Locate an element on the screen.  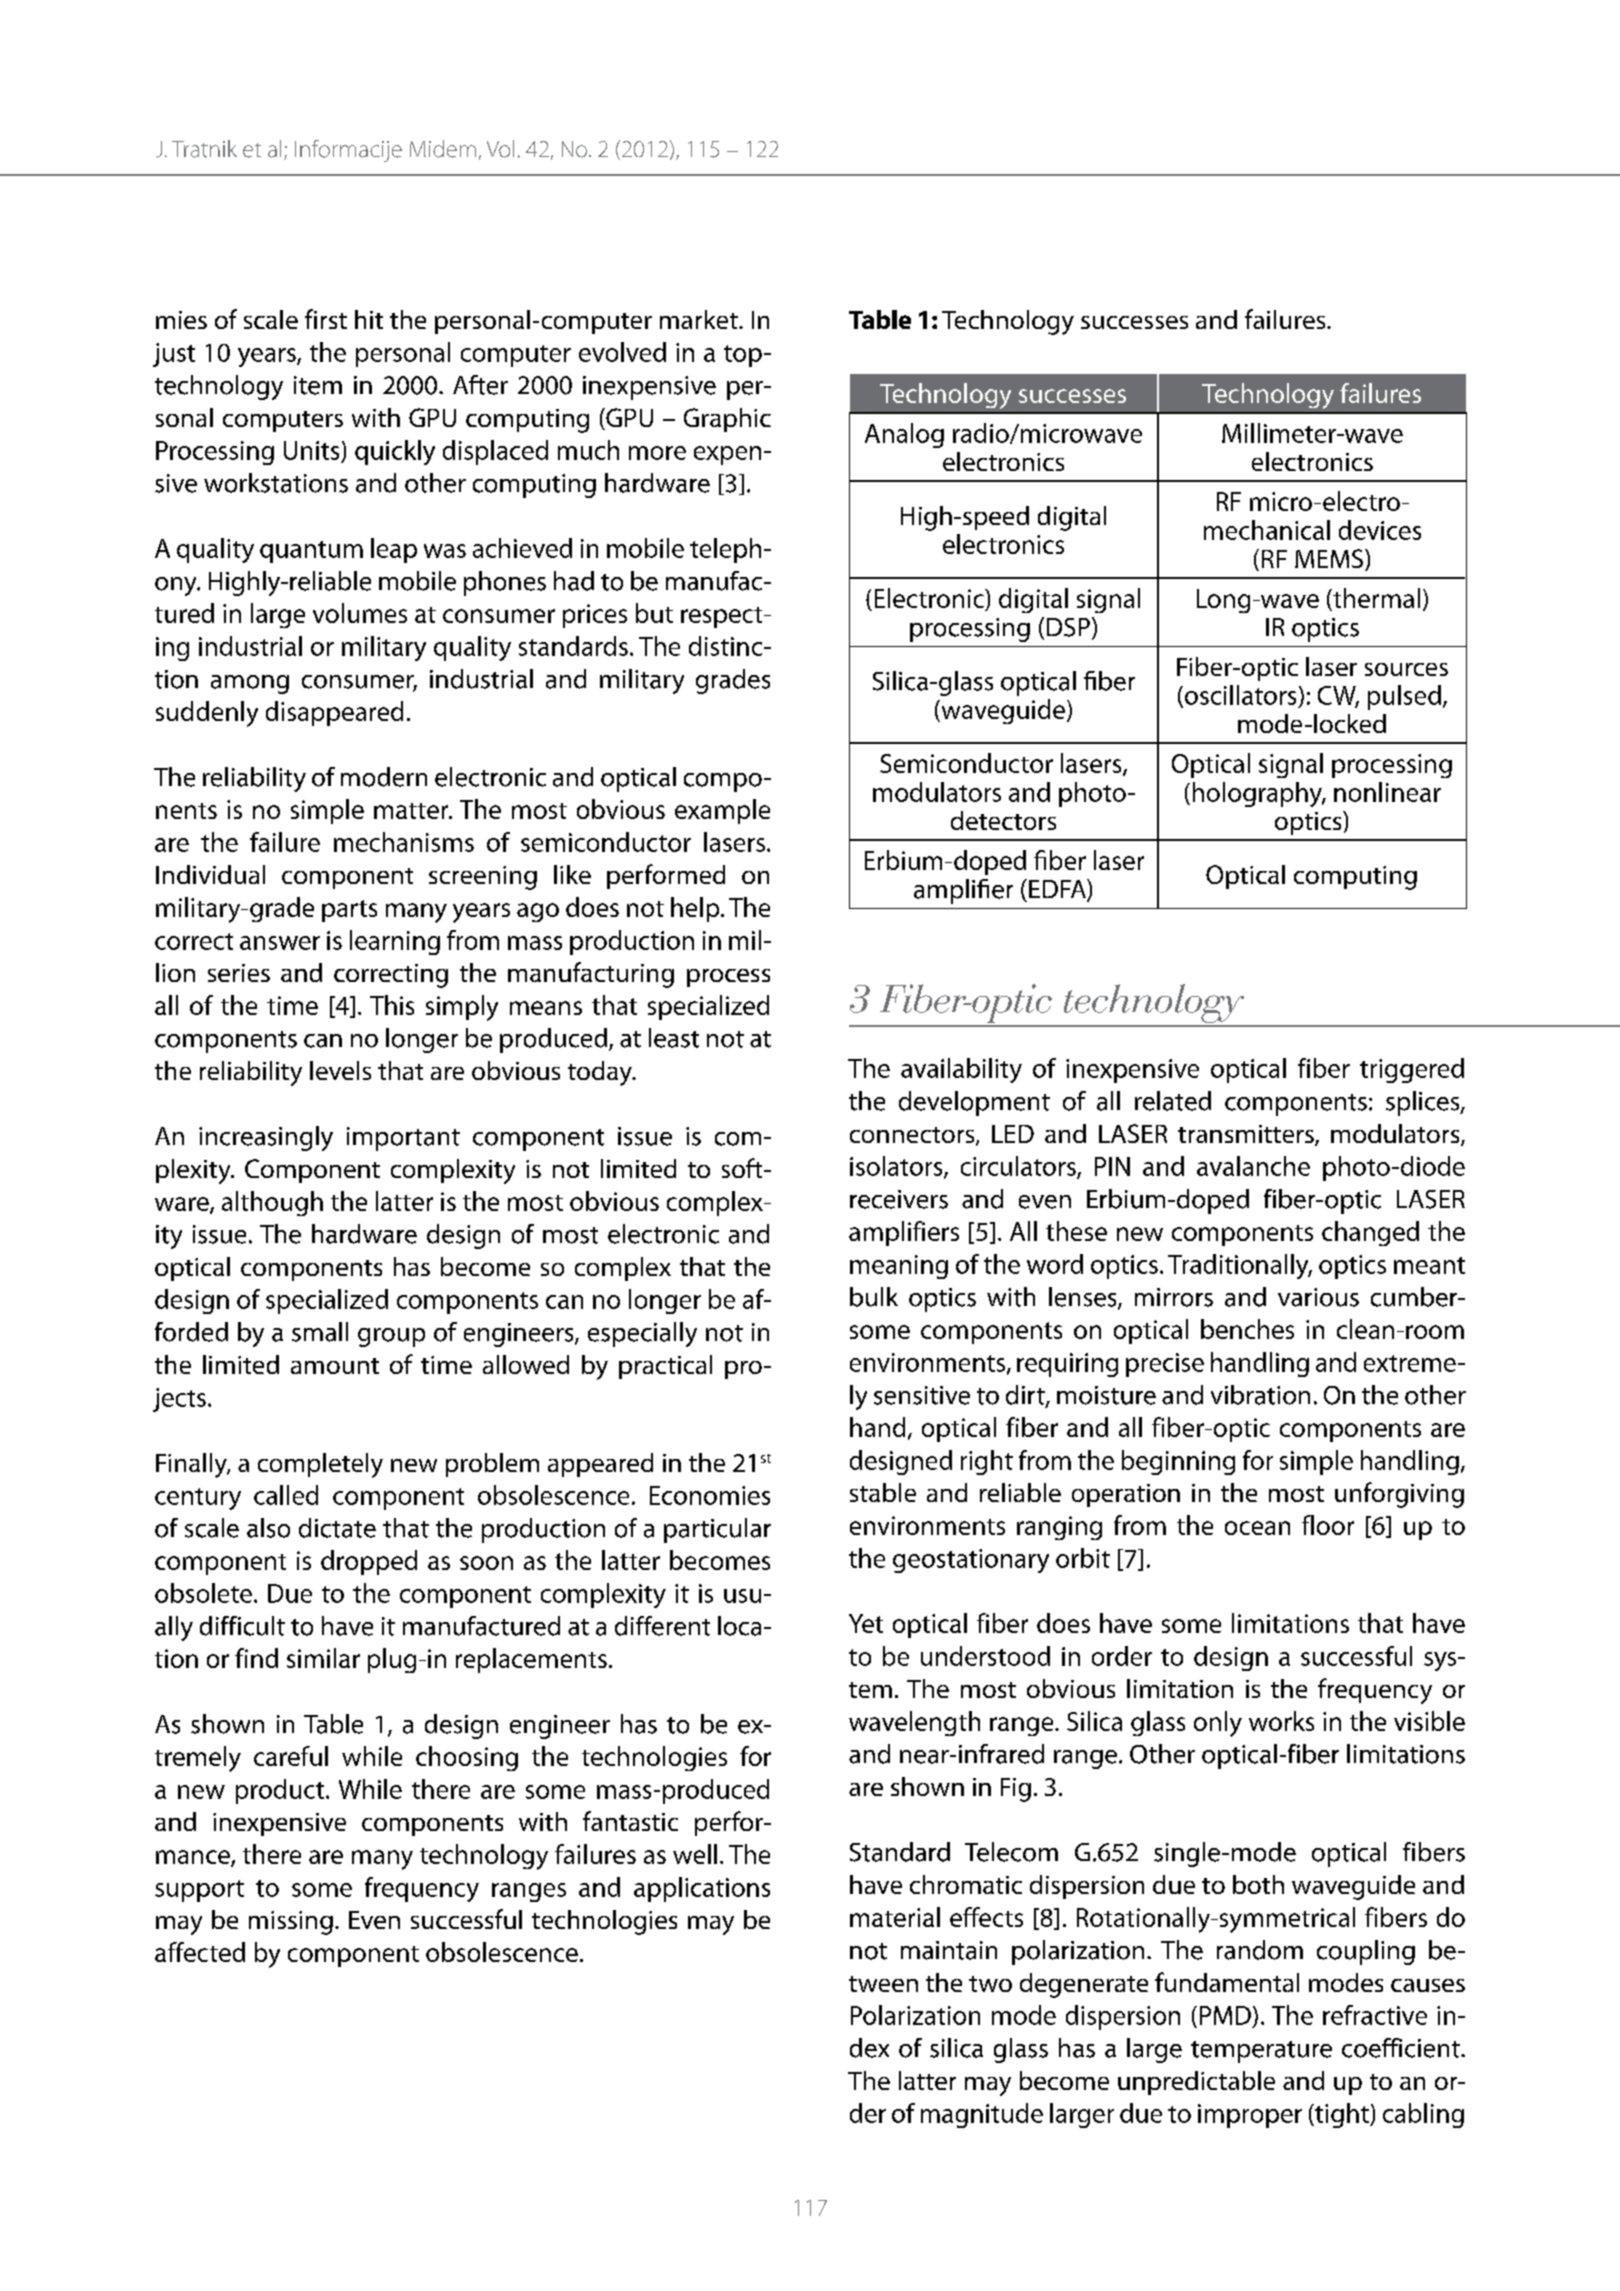
matter is located at coordinates (412, 811).
